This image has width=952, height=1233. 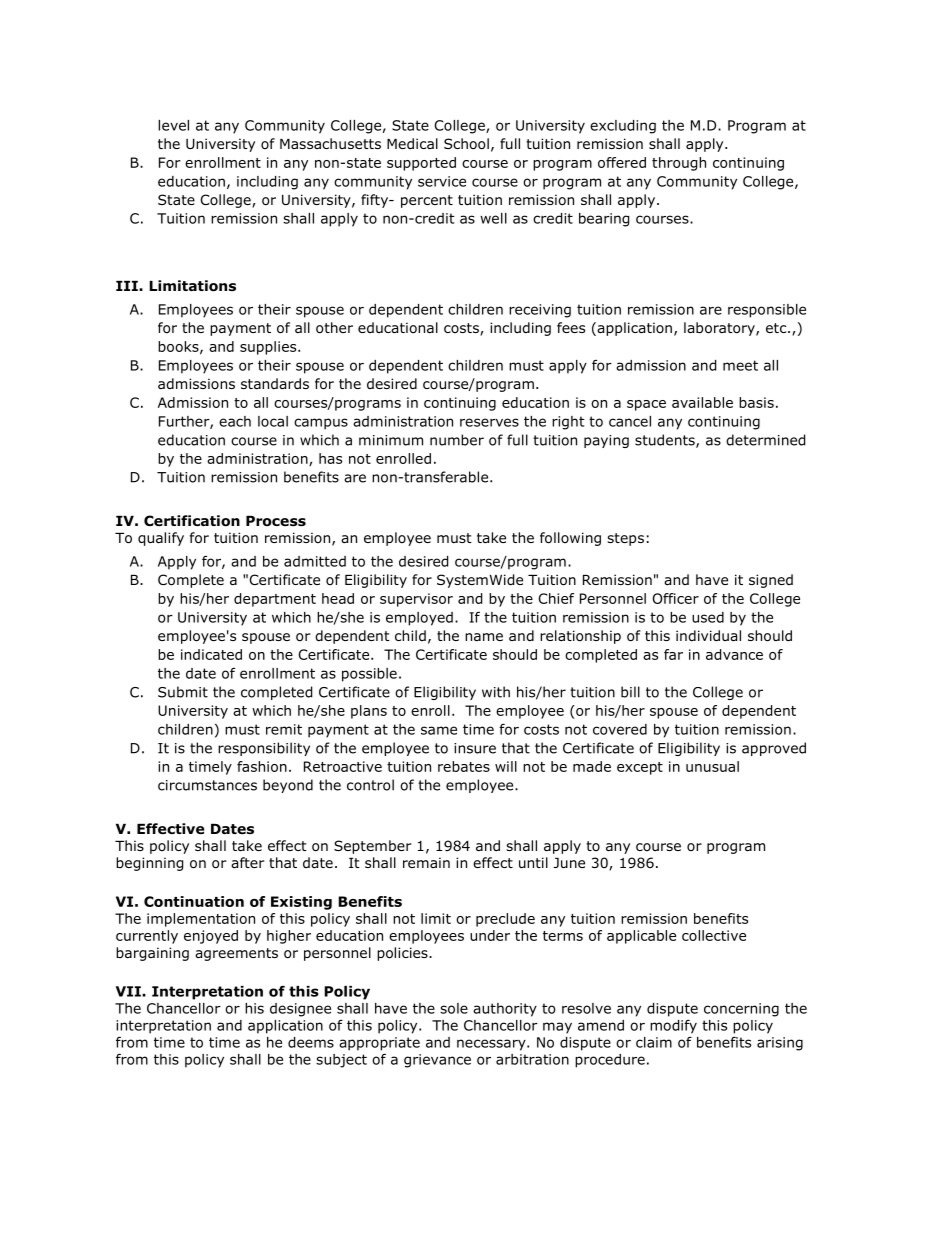 I want to click on number, so click(x=457, y=440).
